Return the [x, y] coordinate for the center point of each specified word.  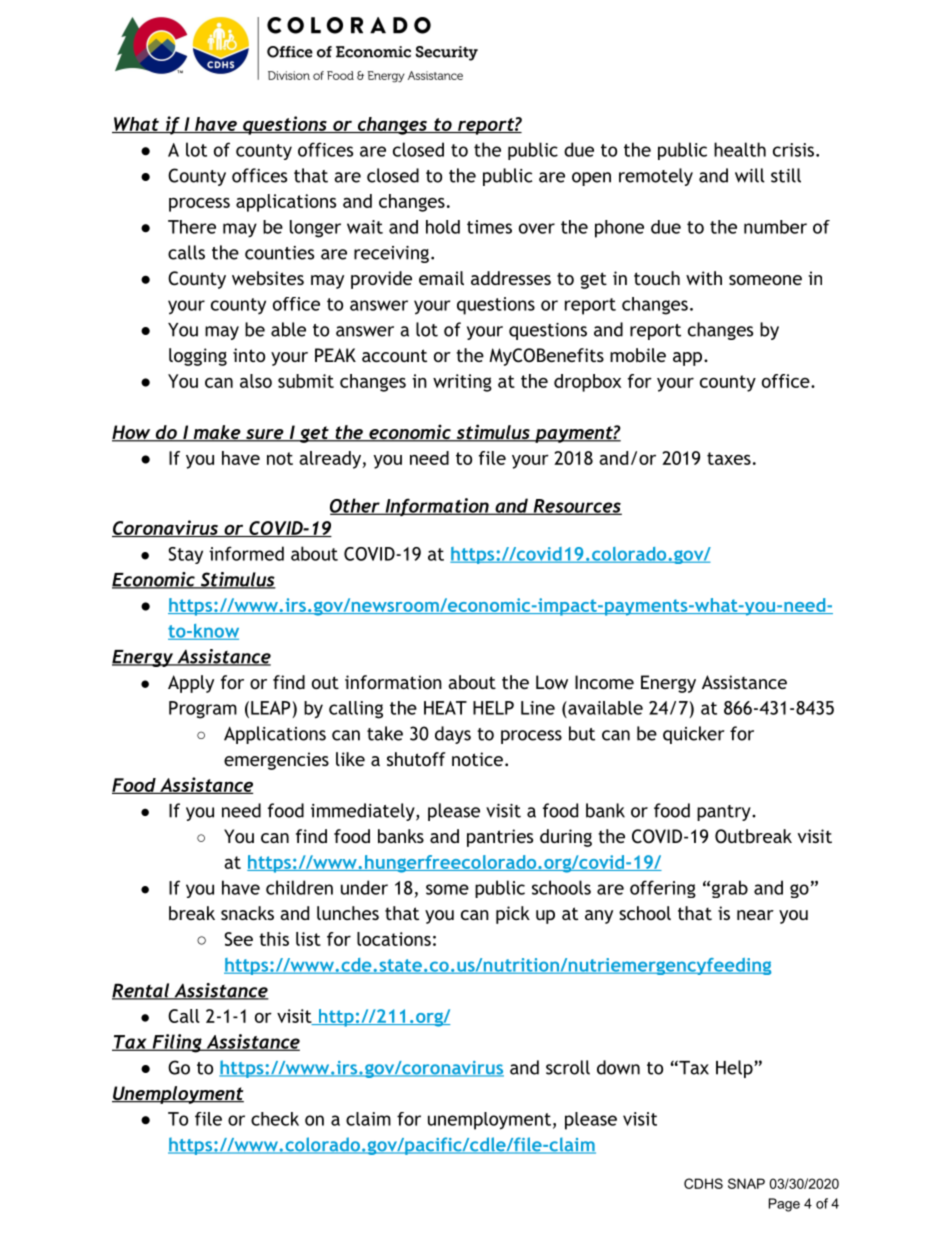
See [238, 939]
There [192, 227]
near [755, 915]
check [275, 1119]
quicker [694, 735]
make [217, 433]
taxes [729, 458]
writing [462, 383]
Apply [191, 684]
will [750, 175]
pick [513, 915]
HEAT [445, 708]
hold [443, 227]
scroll [568, 1067]
